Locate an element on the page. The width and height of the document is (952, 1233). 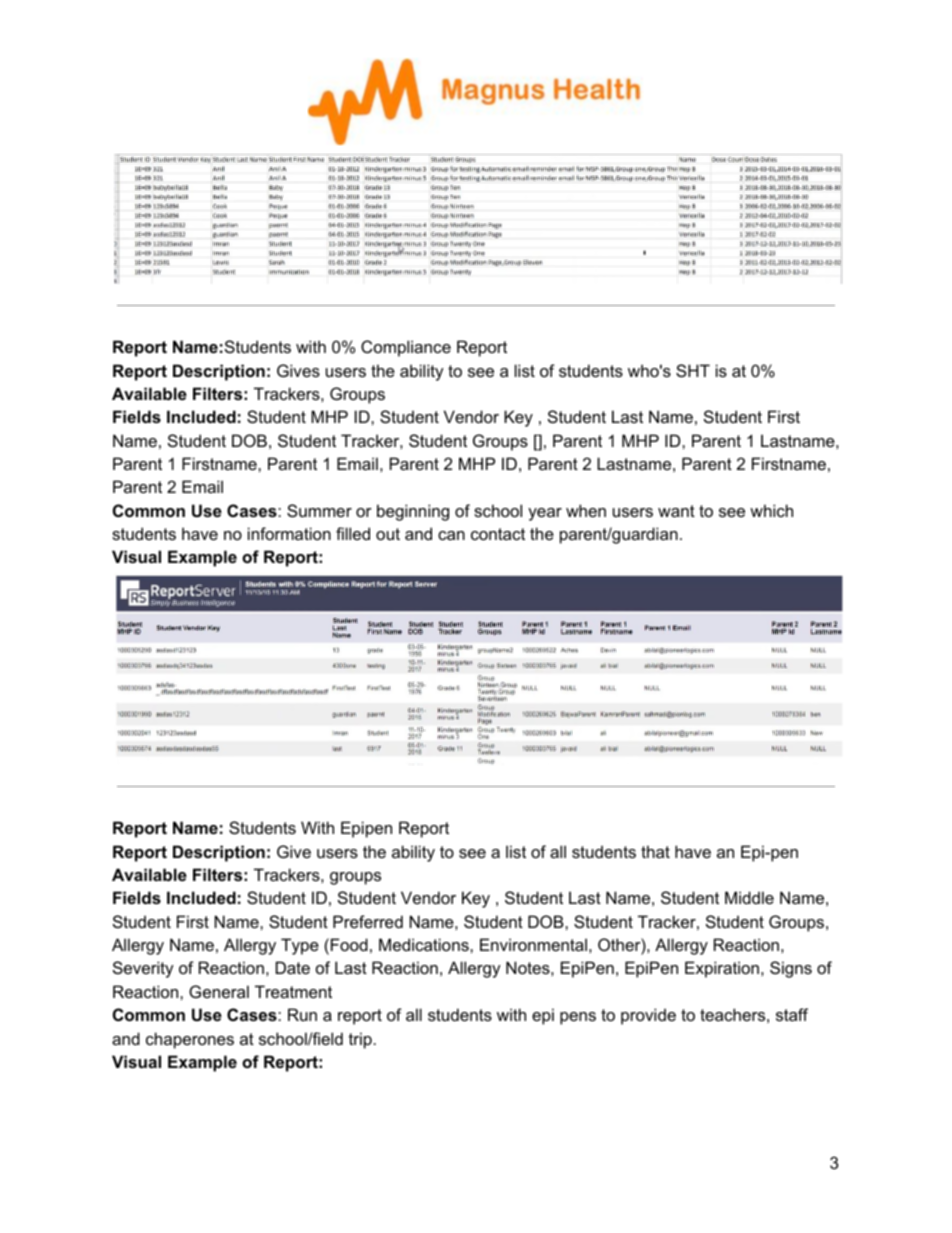
that is located at coordinates (655, 851).
